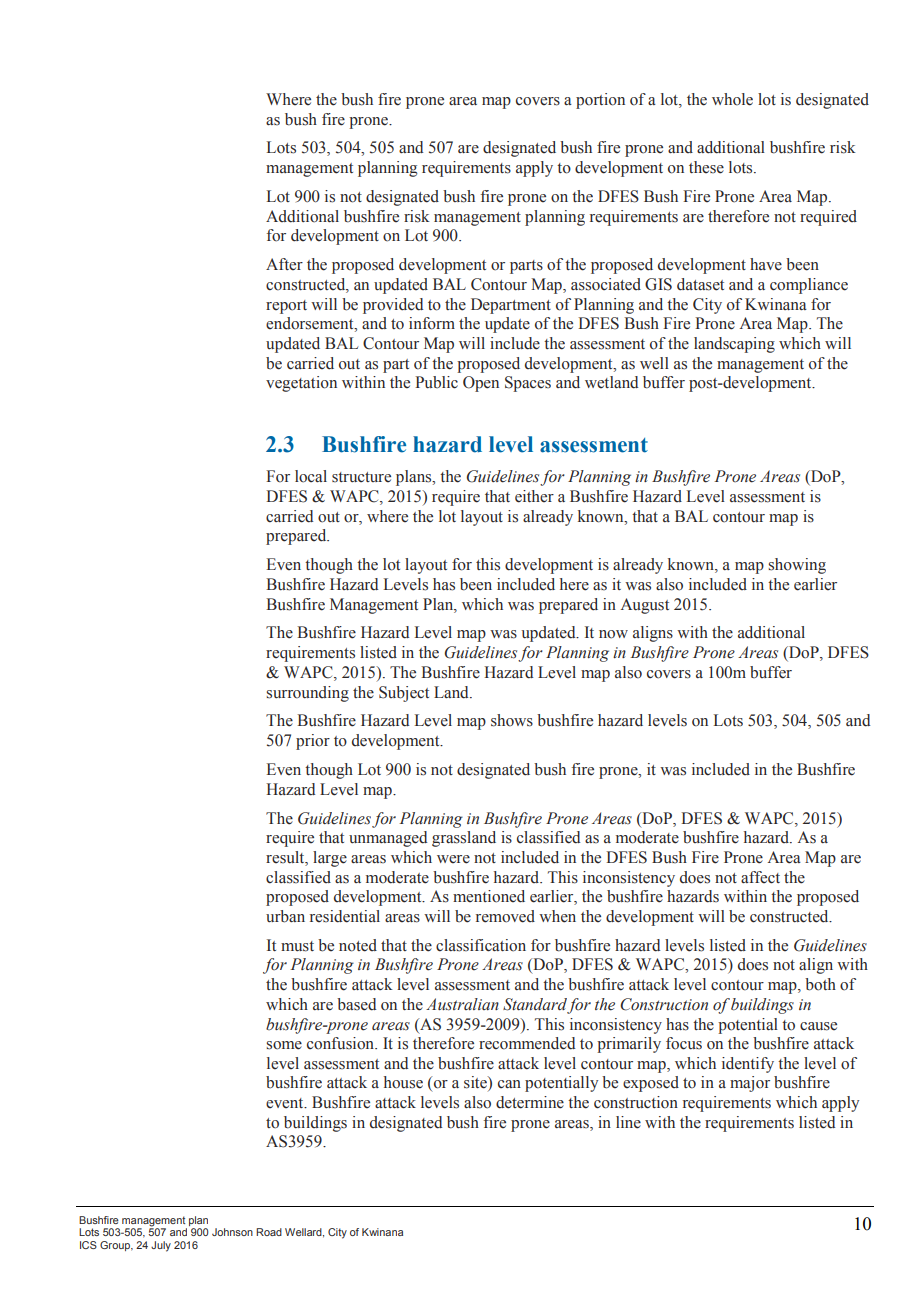 Image resolution: width=924 pixels, height=1308 pixels. Describe the element at coordinates (161, 1246) in the document. I see `July` at that location.
